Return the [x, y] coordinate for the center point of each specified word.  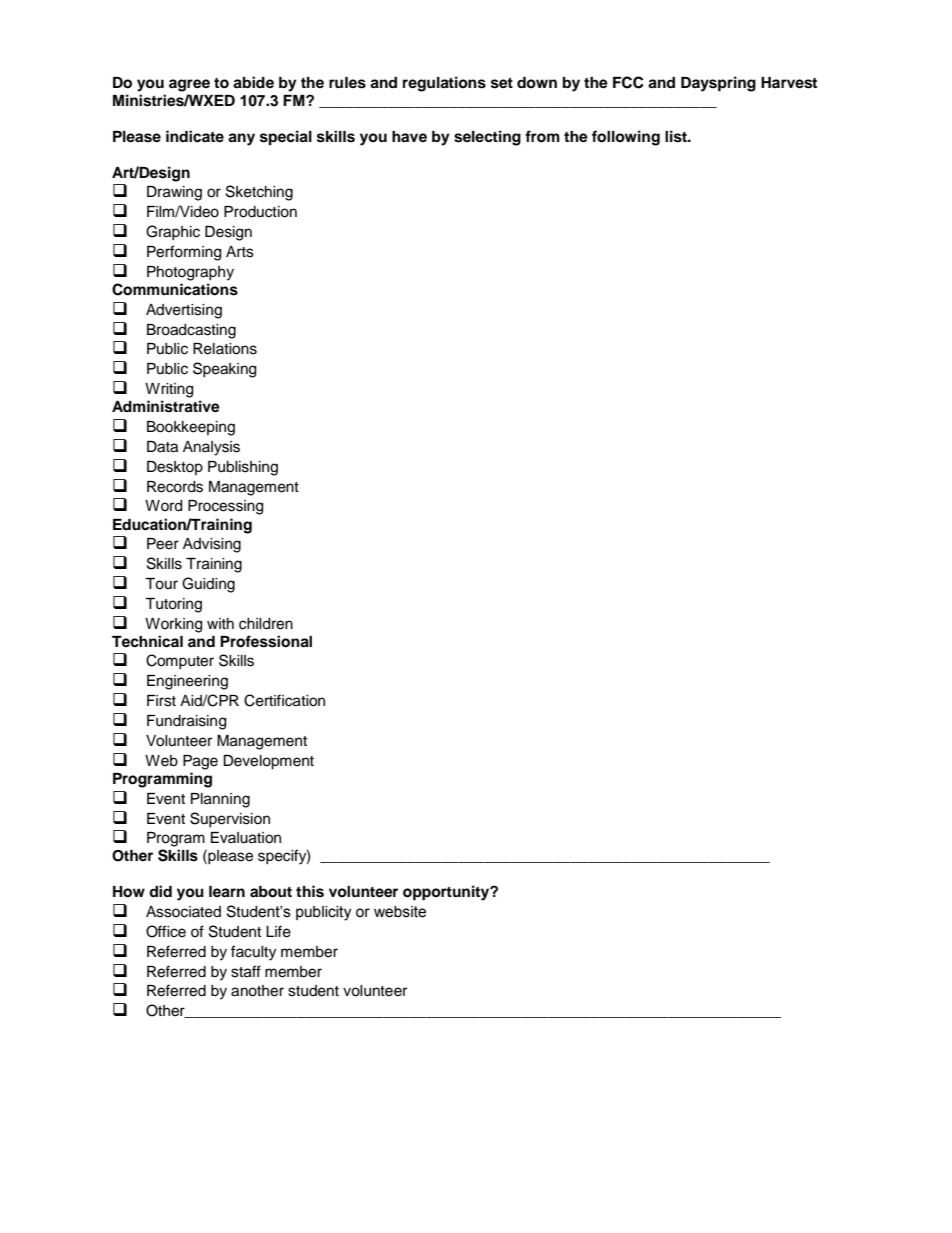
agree [189, 85]
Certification [284, 700]
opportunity [447, 893]
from [542, 136]
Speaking [224, 370]
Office [166, 931]
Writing [169, 390]
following [626, 138]
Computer [180, 661]
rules [347, 83]
